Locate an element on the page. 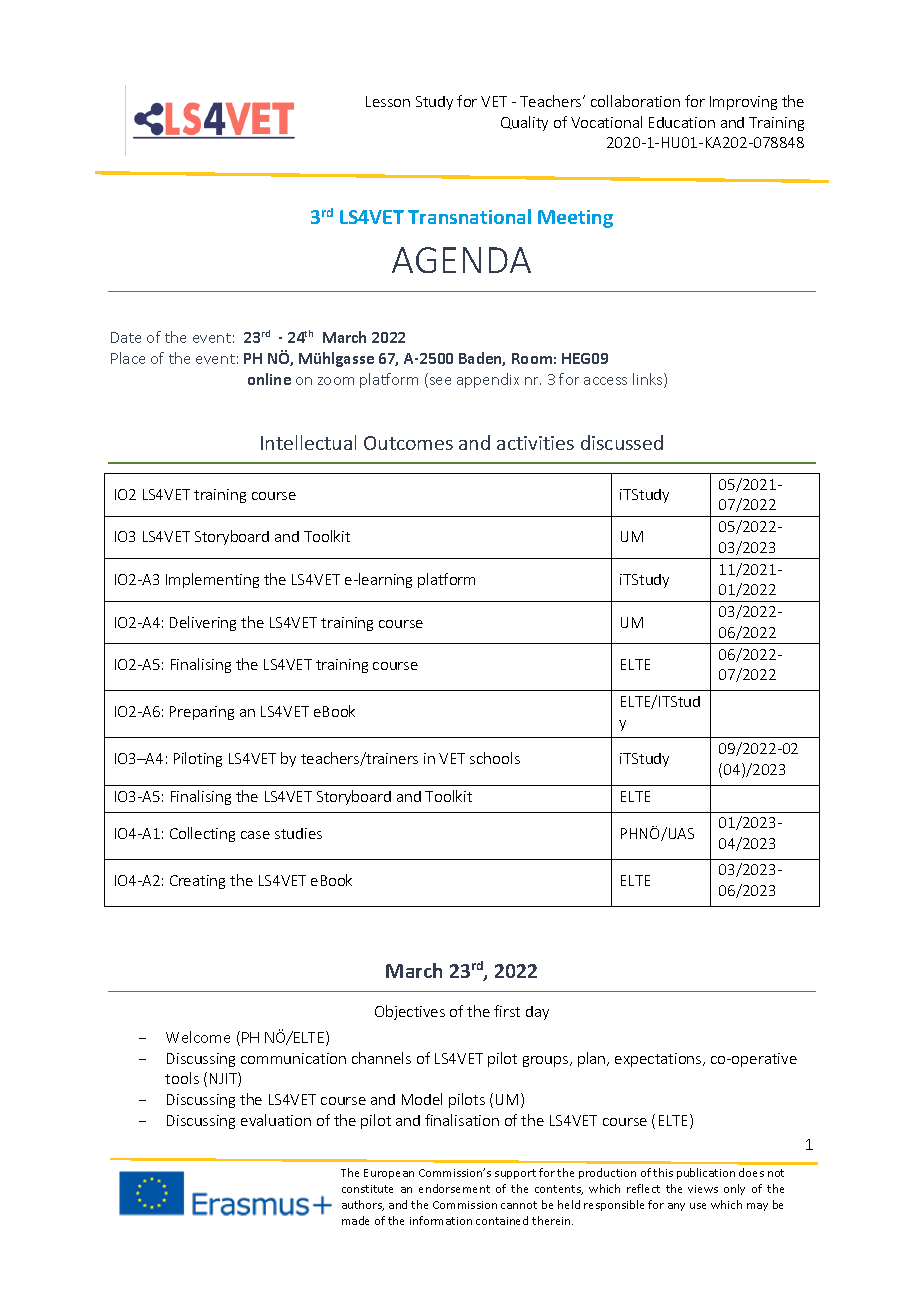  Education is located at coordinates (682, 122).
